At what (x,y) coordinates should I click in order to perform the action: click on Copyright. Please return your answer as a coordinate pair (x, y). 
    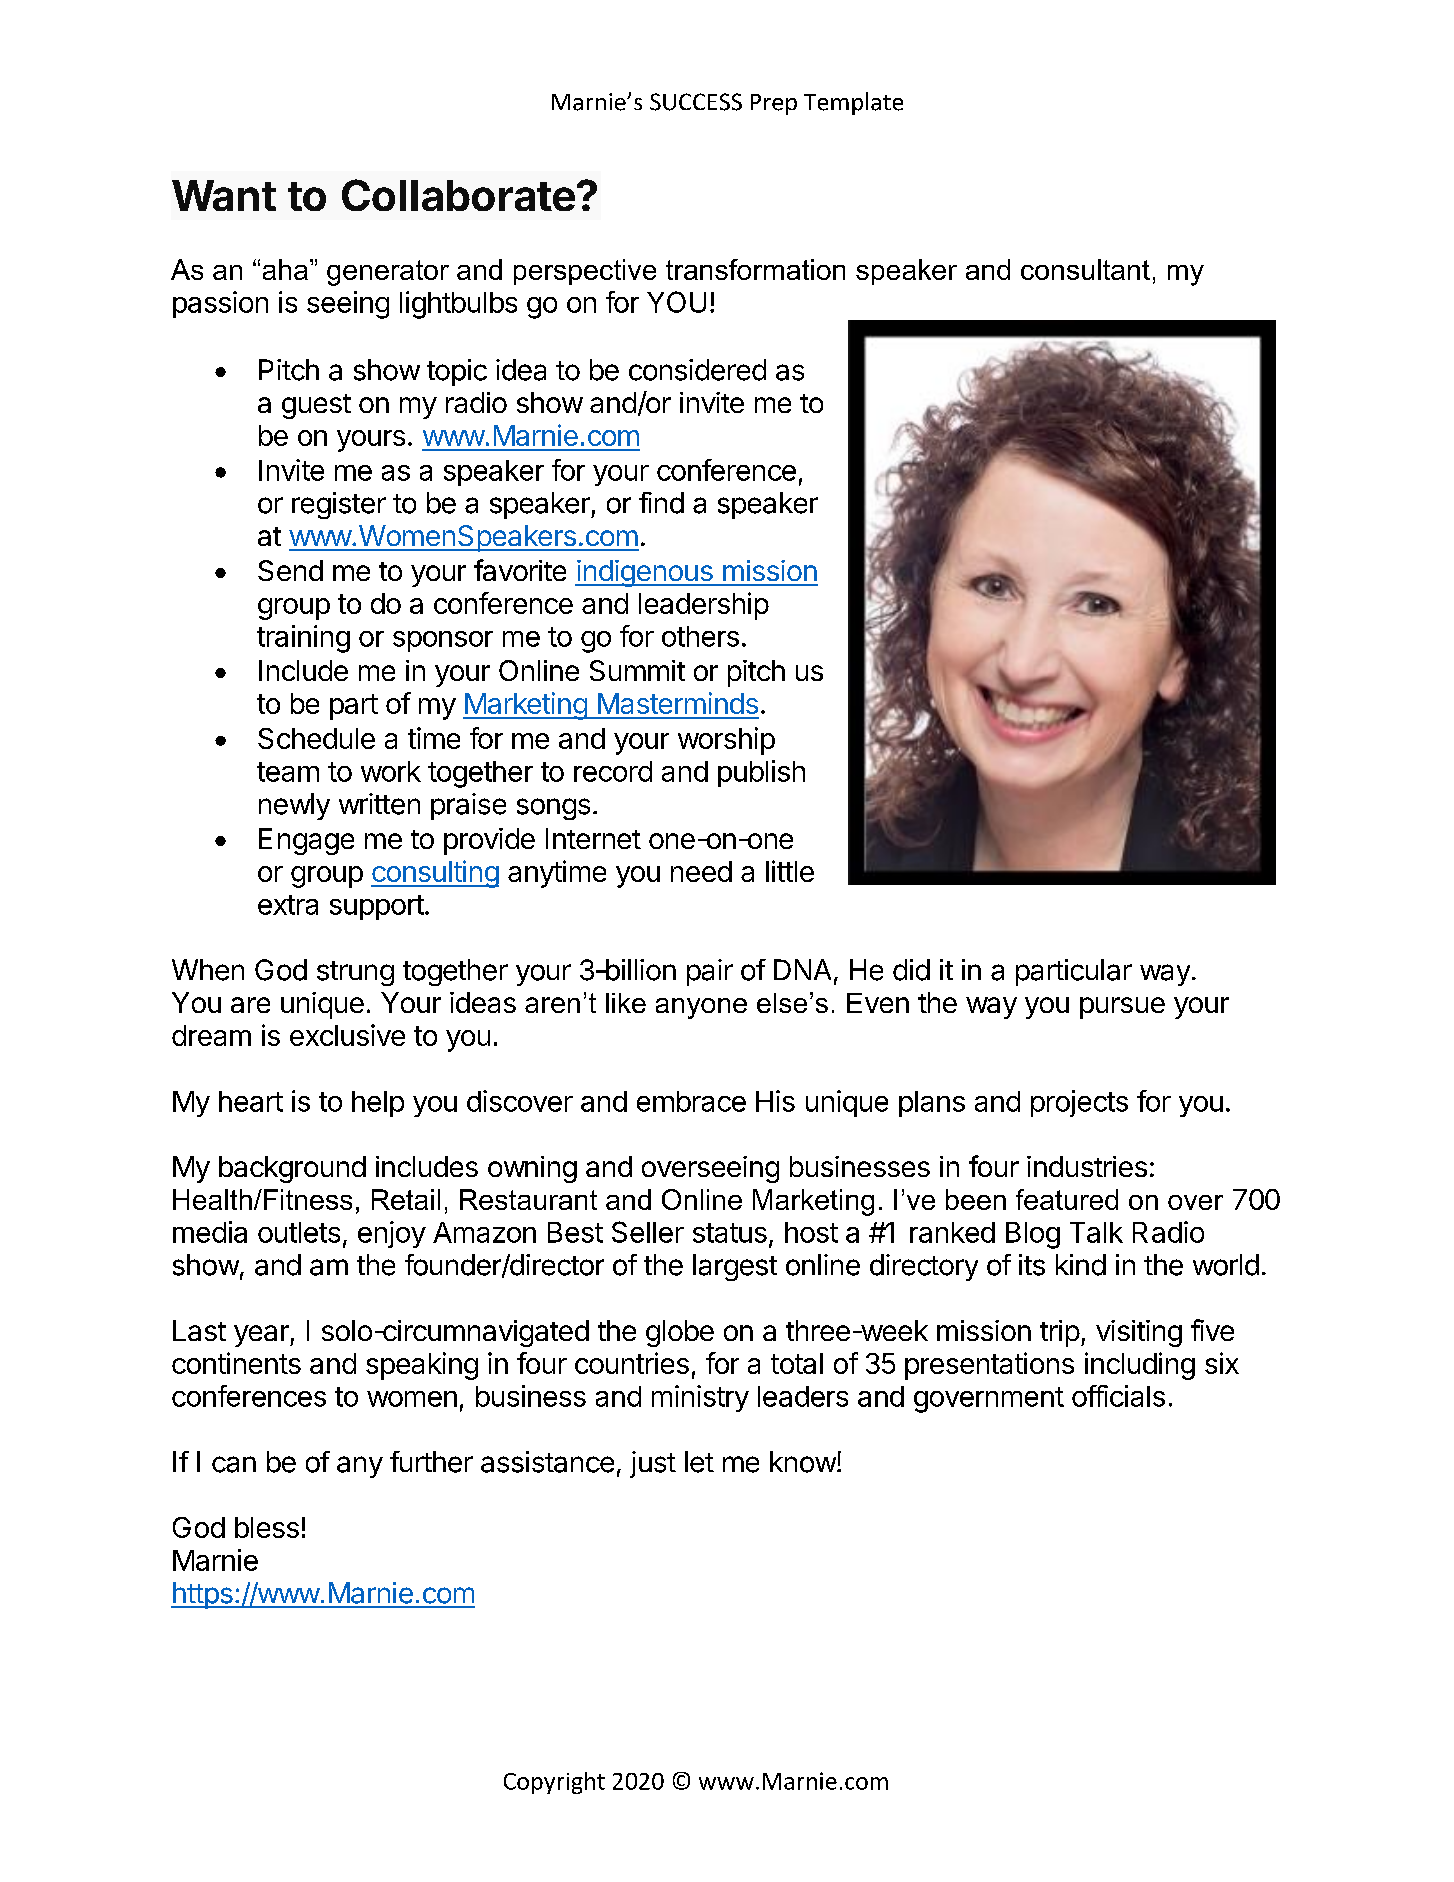
    Looking at the image, I should click on (554, 1783).
